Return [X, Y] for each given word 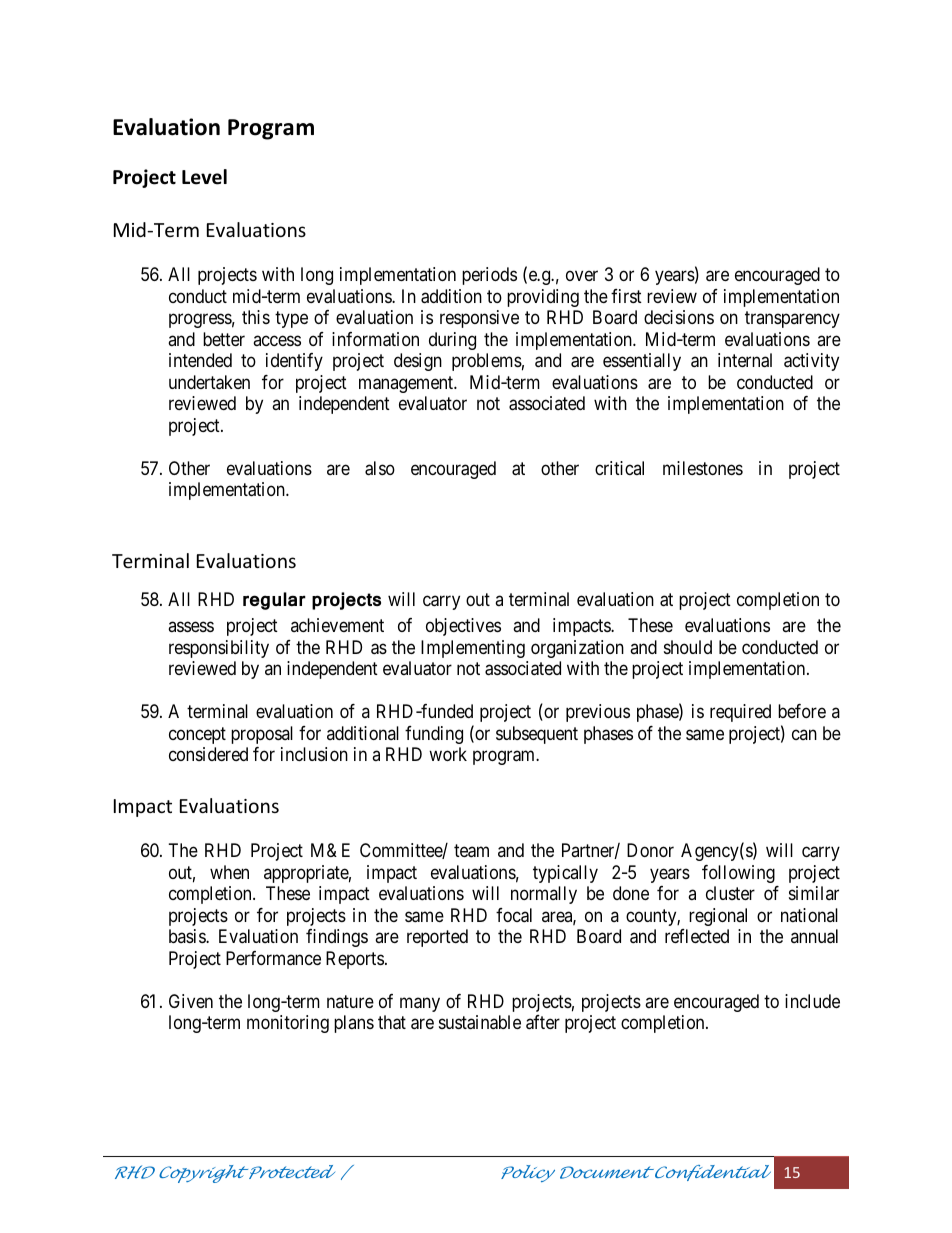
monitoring [288, 1024]
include [812, 1001]
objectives [463, 627]
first [626, 296]
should [688, 647]
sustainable [480, 1022]
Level [204, 177]
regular [274, 601]
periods [489, 276]
